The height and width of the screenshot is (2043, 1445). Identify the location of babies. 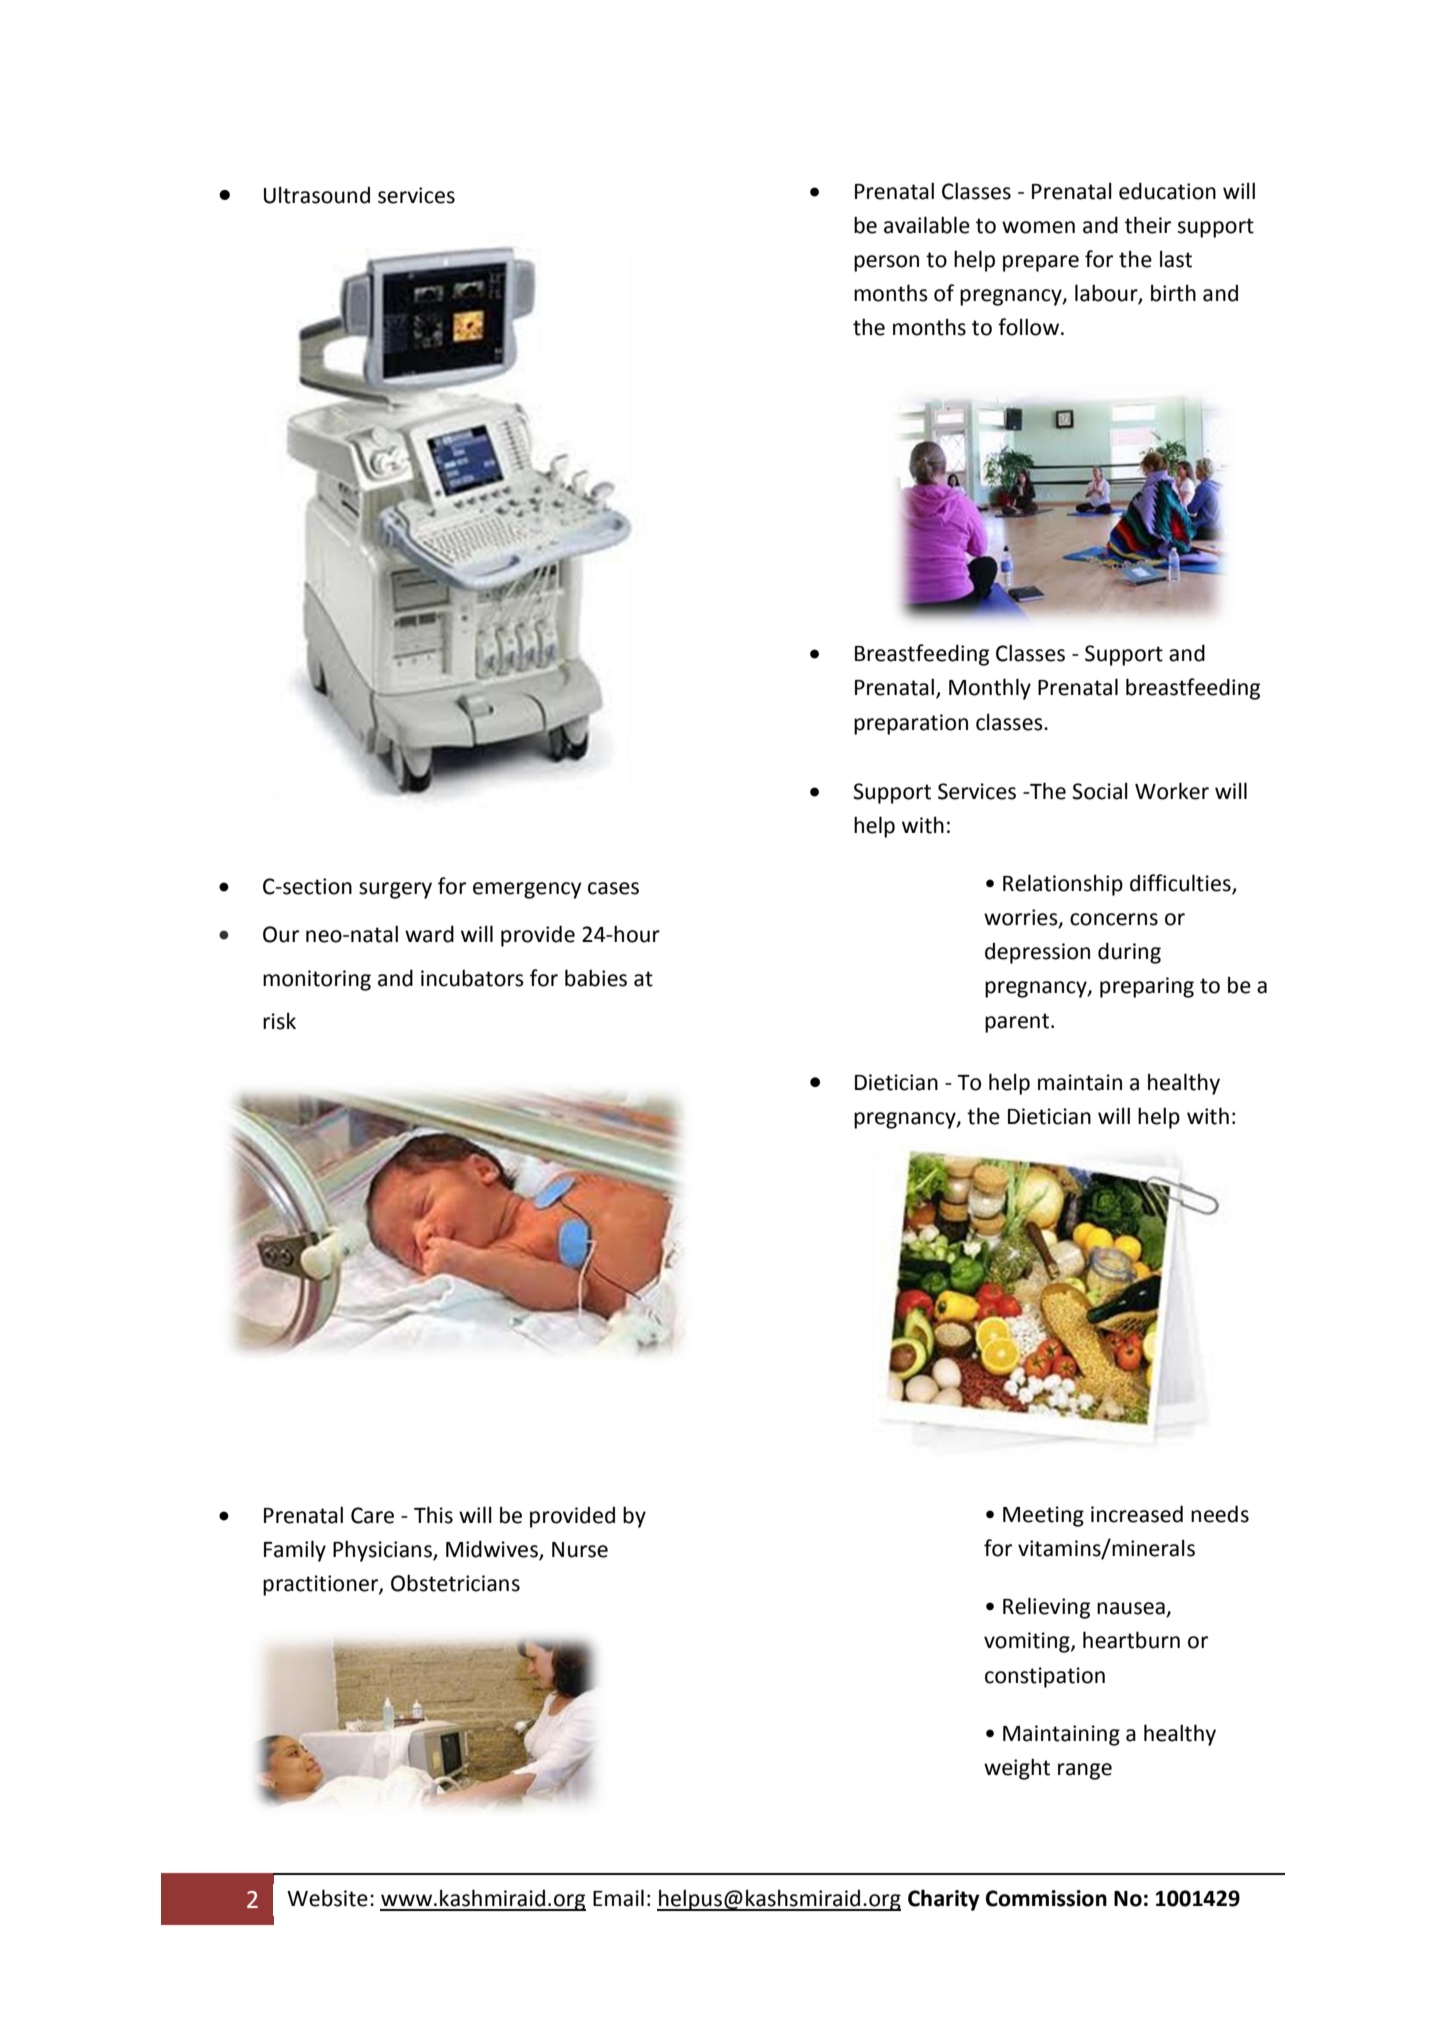
(596, 978).
